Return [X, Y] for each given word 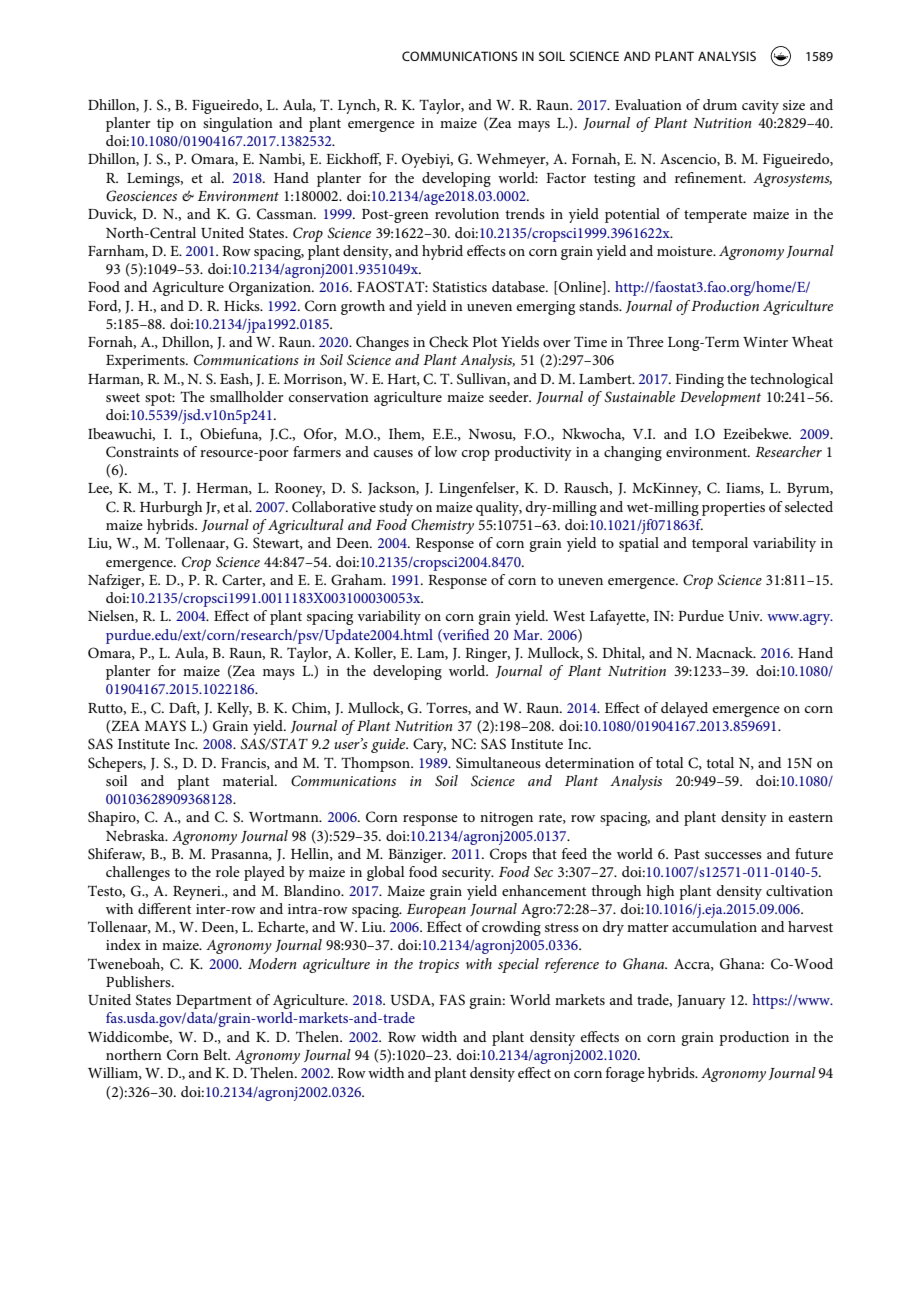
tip [165, 125]
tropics [439, 966]
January [701, 1002]
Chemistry [442, 526]
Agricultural [306, 526]
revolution [467, 213]
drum [720, 104]
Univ [745, 616]
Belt [216, 1054]
